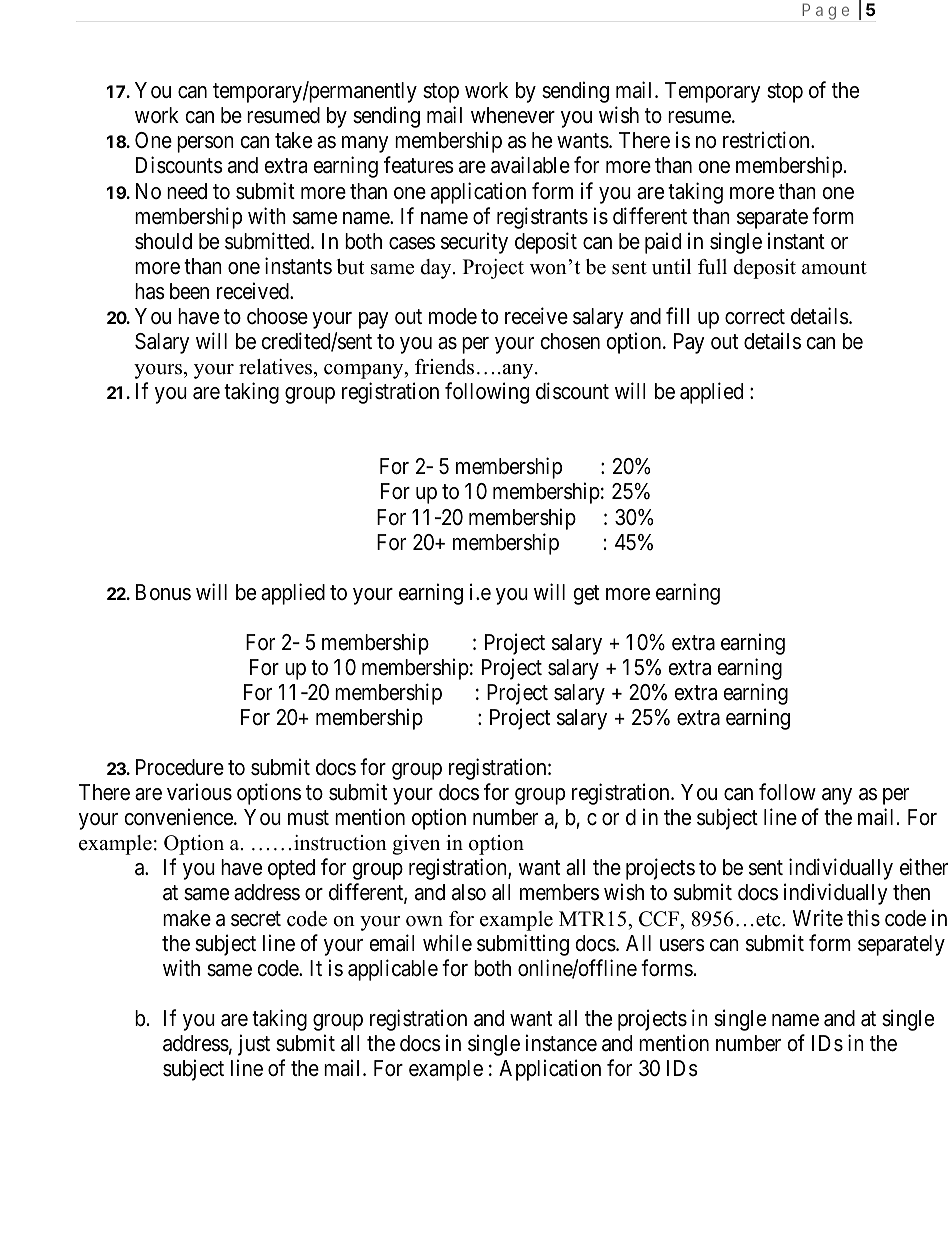 The height and width of the image is (1233, 952). Describe the element at coordinates (586, 595) in the image. I see `get` at that location.
